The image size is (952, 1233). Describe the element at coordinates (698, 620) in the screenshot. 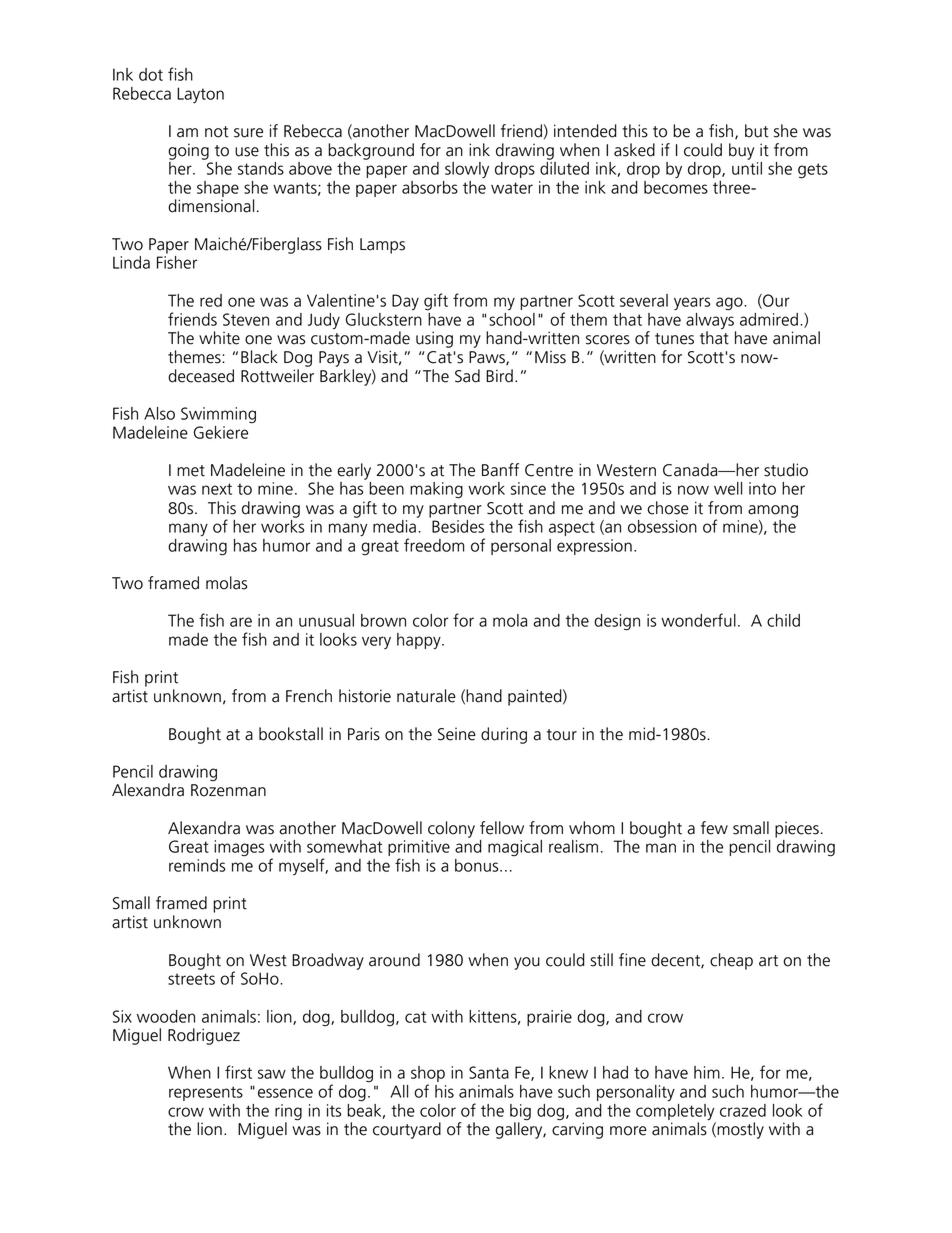

I see `wonderful` at that location.
